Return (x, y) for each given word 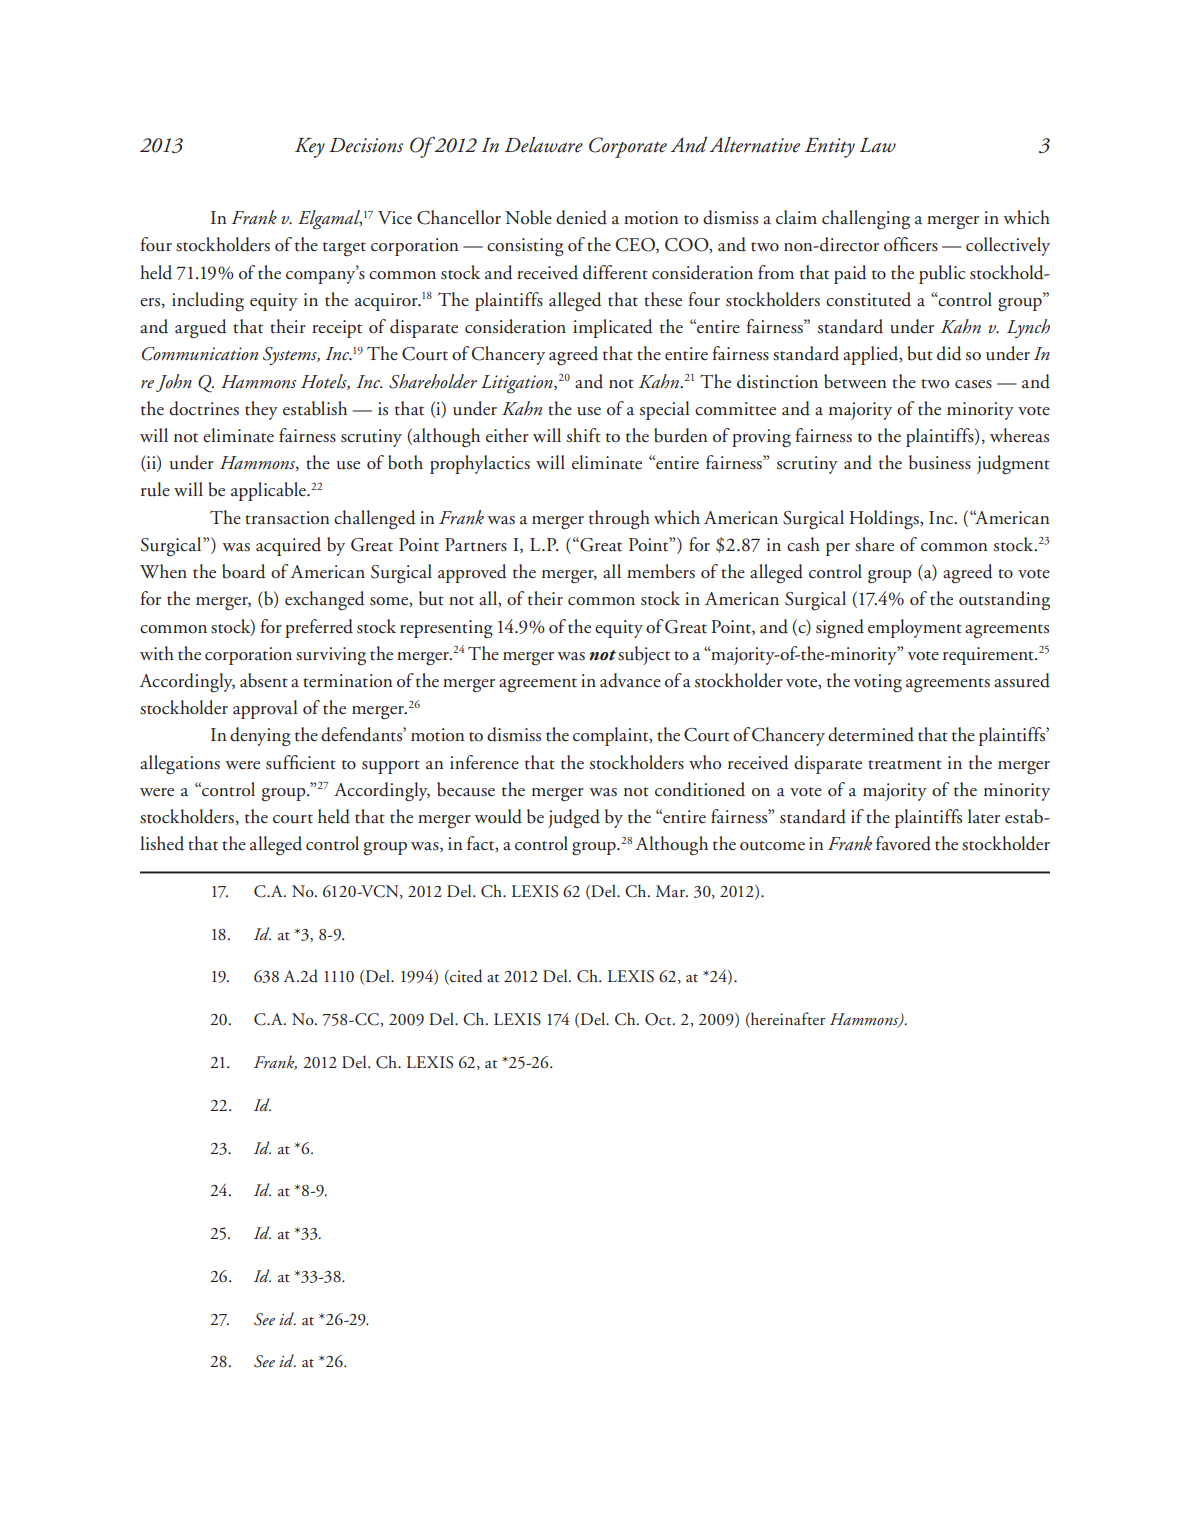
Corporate (628, 147)
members (661, 571)
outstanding (1004, 600)
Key (310, 148)
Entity (830, 148)
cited (465, 977)
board (244, 571)
